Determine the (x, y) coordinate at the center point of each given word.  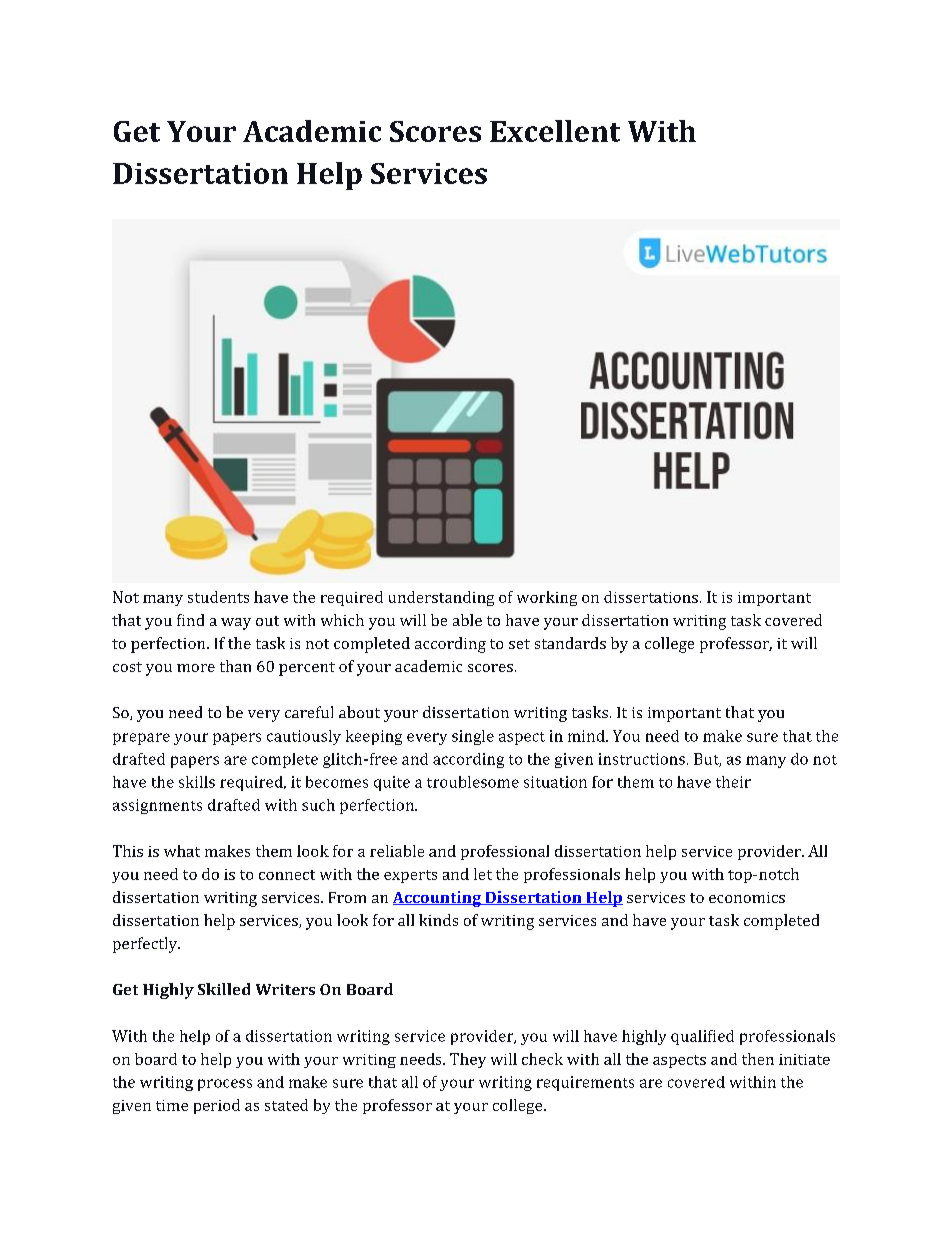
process (225, 1085)
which (342, 620)
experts (410, 876)
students (218, 597)
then (758, 1059)
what (182, 851)
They (468, 1060)
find (190, 620)
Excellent (555, 131)
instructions (642, 759)
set (519, 644)
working (547, 598)
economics (747, 897)
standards (570, 643)
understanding (441, 598)
